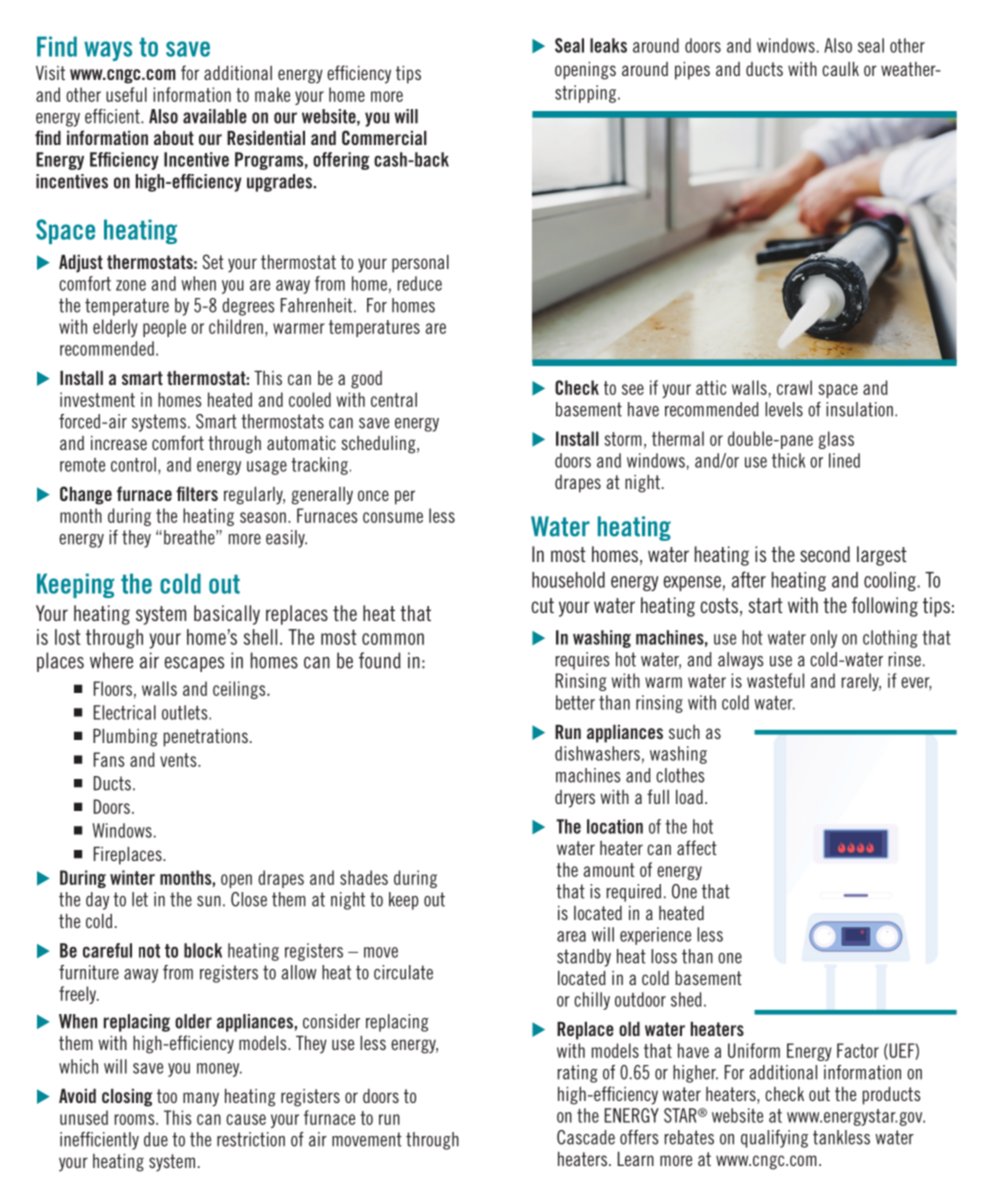 The image size is (991, 1204). I want to click on winter, so click(132, 877).
